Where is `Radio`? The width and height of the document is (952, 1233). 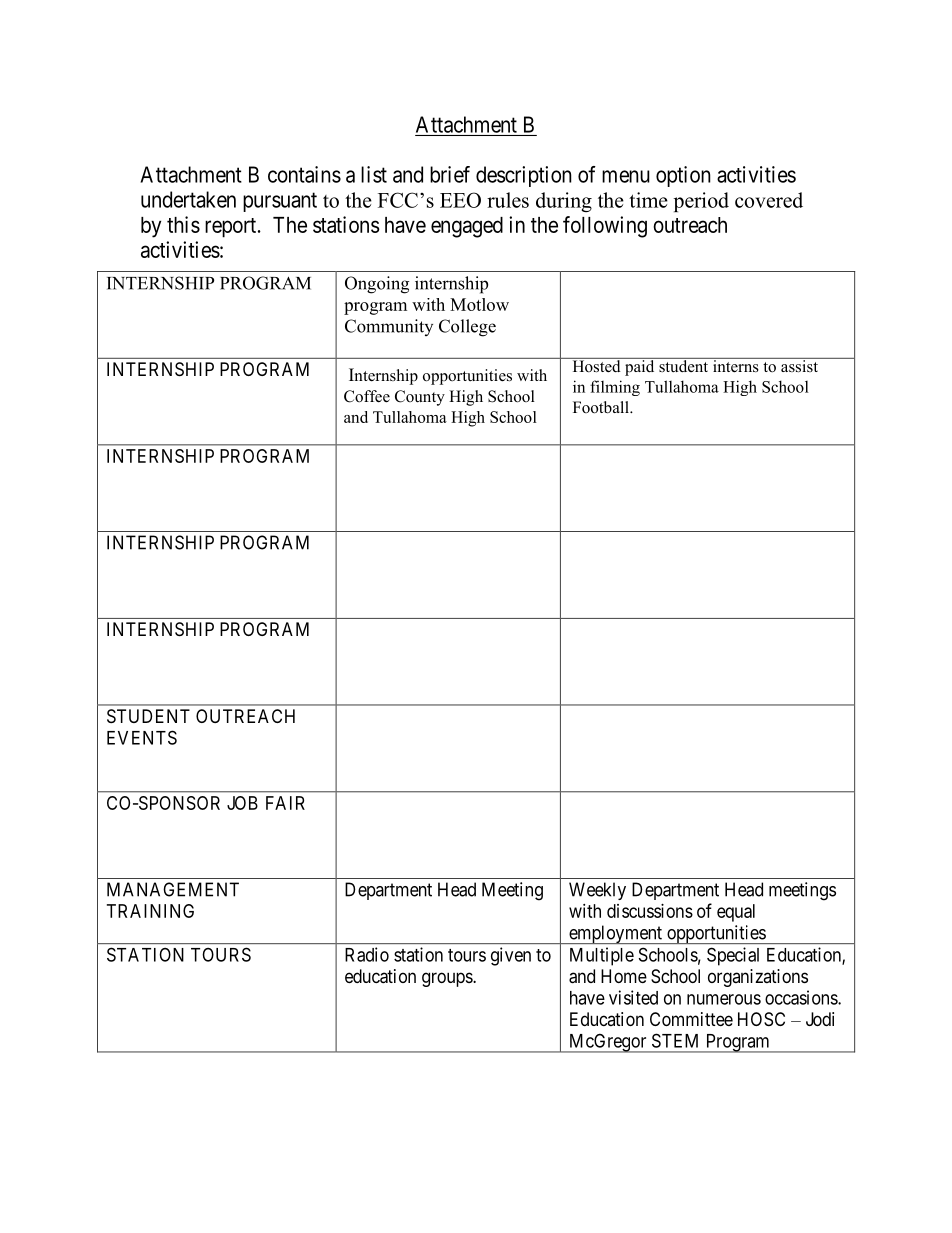
Radio is located at coordinates (367, 954).
